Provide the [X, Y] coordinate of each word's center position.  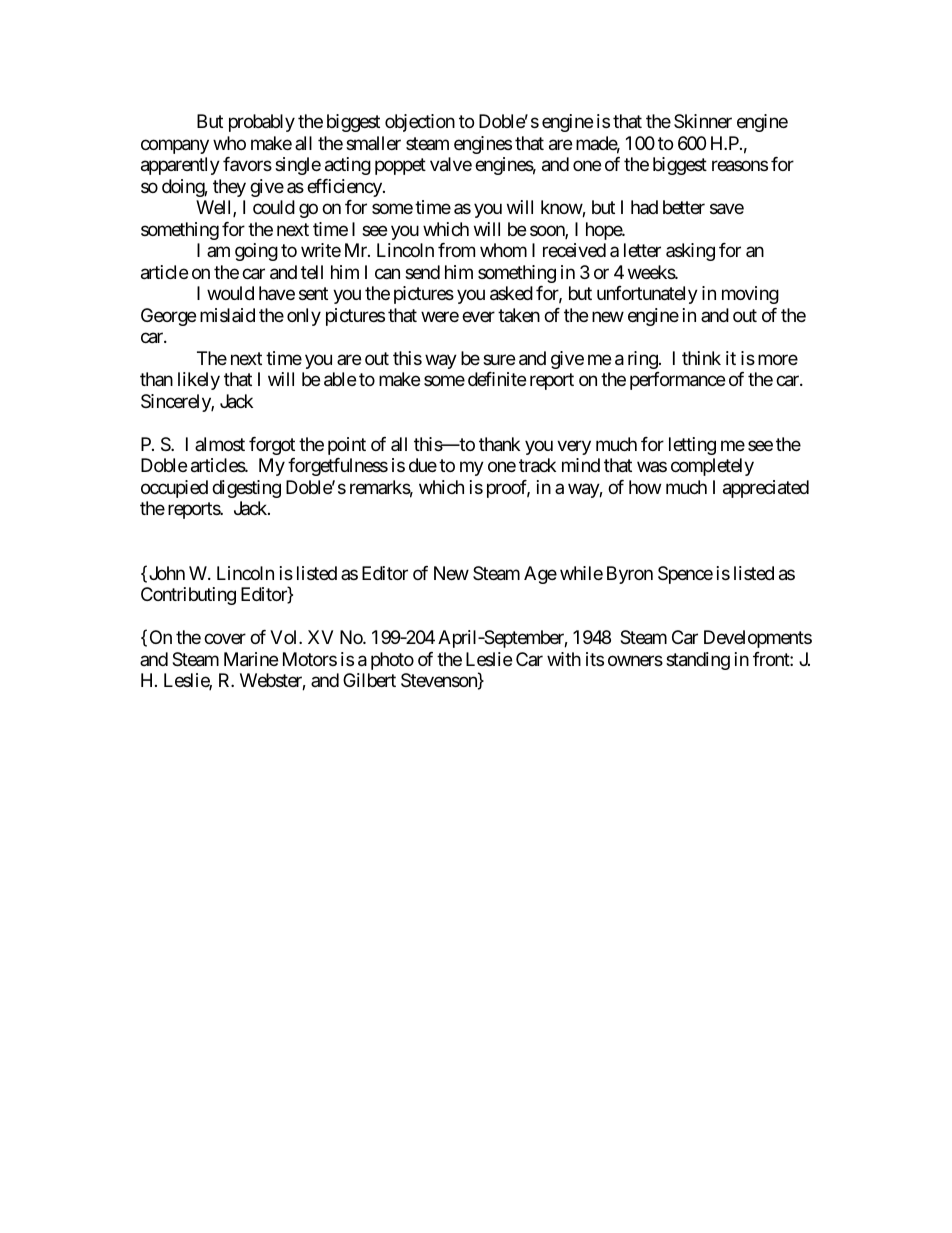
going [256, 252]
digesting [246, 489]
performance [677, 381]
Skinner [703, 121]
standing [698, 661]
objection [420, 123]
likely [199, 381]
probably [262, 123]
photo [392, 661]
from [456, 250]
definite [497, 379]
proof [508, 489]
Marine [251, 659]
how [645, 487]
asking [690, 252]
